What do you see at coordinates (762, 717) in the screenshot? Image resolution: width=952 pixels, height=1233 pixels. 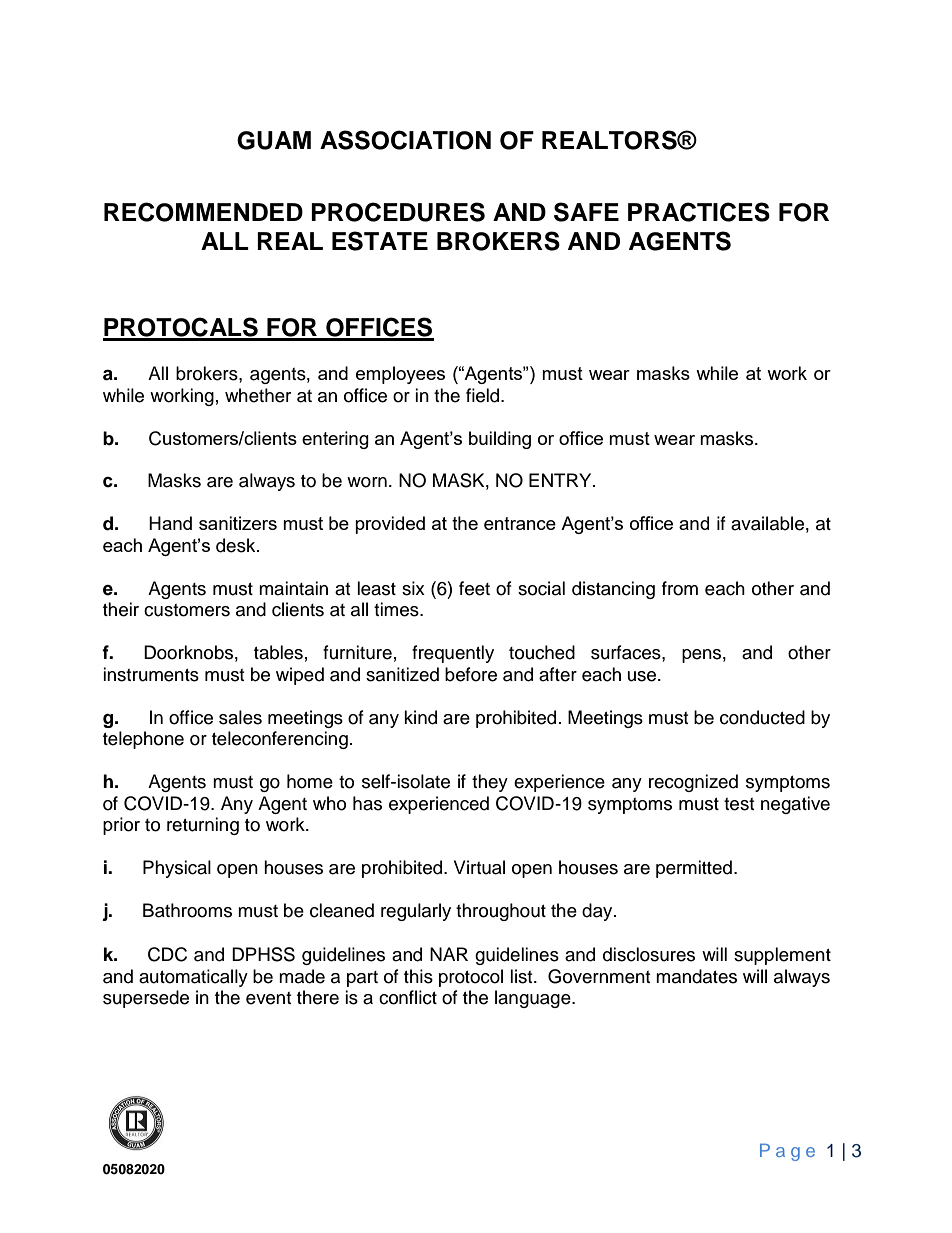 I see `conducted` at bounding box center [762, 717].
